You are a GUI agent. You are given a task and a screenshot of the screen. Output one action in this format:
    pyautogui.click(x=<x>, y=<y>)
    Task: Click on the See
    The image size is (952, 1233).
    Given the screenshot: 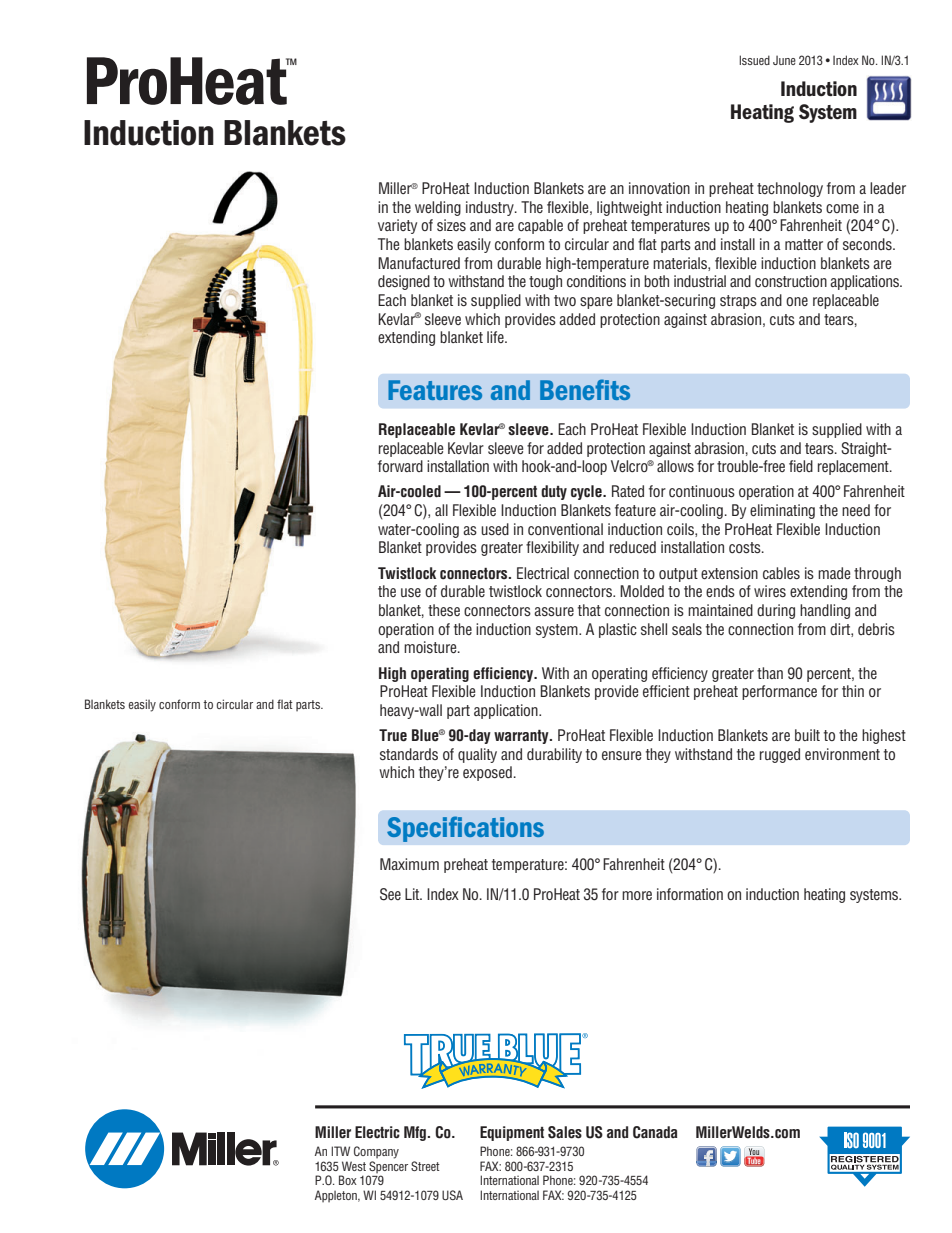 What is the action you would take?
    pyautogui.click(x=390, y=894)
